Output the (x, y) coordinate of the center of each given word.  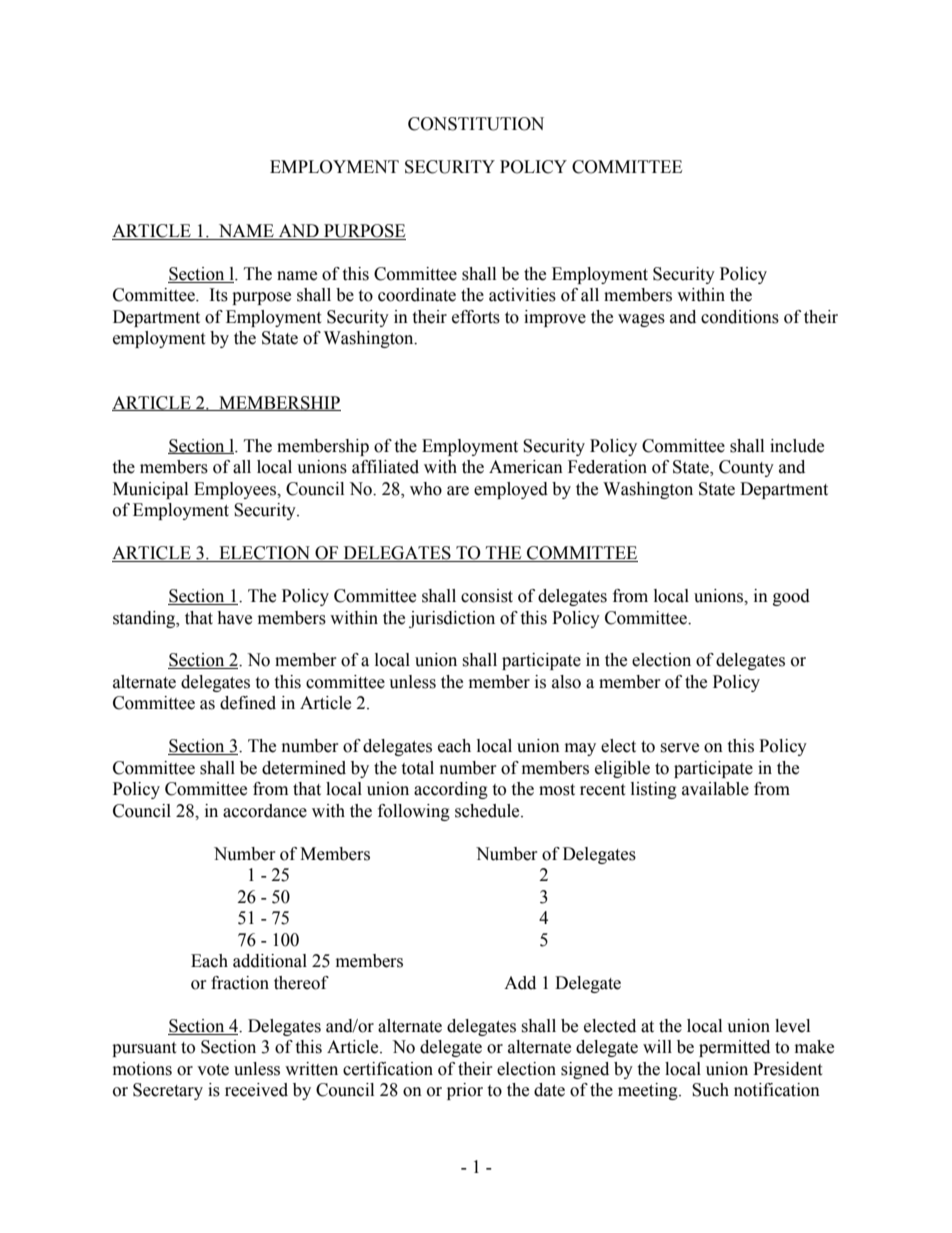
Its (219, 295)
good (791, 597)
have (234, 618)
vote (213, 1070)
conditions (740, 317)
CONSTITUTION (476, 124)
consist (487, 596)
